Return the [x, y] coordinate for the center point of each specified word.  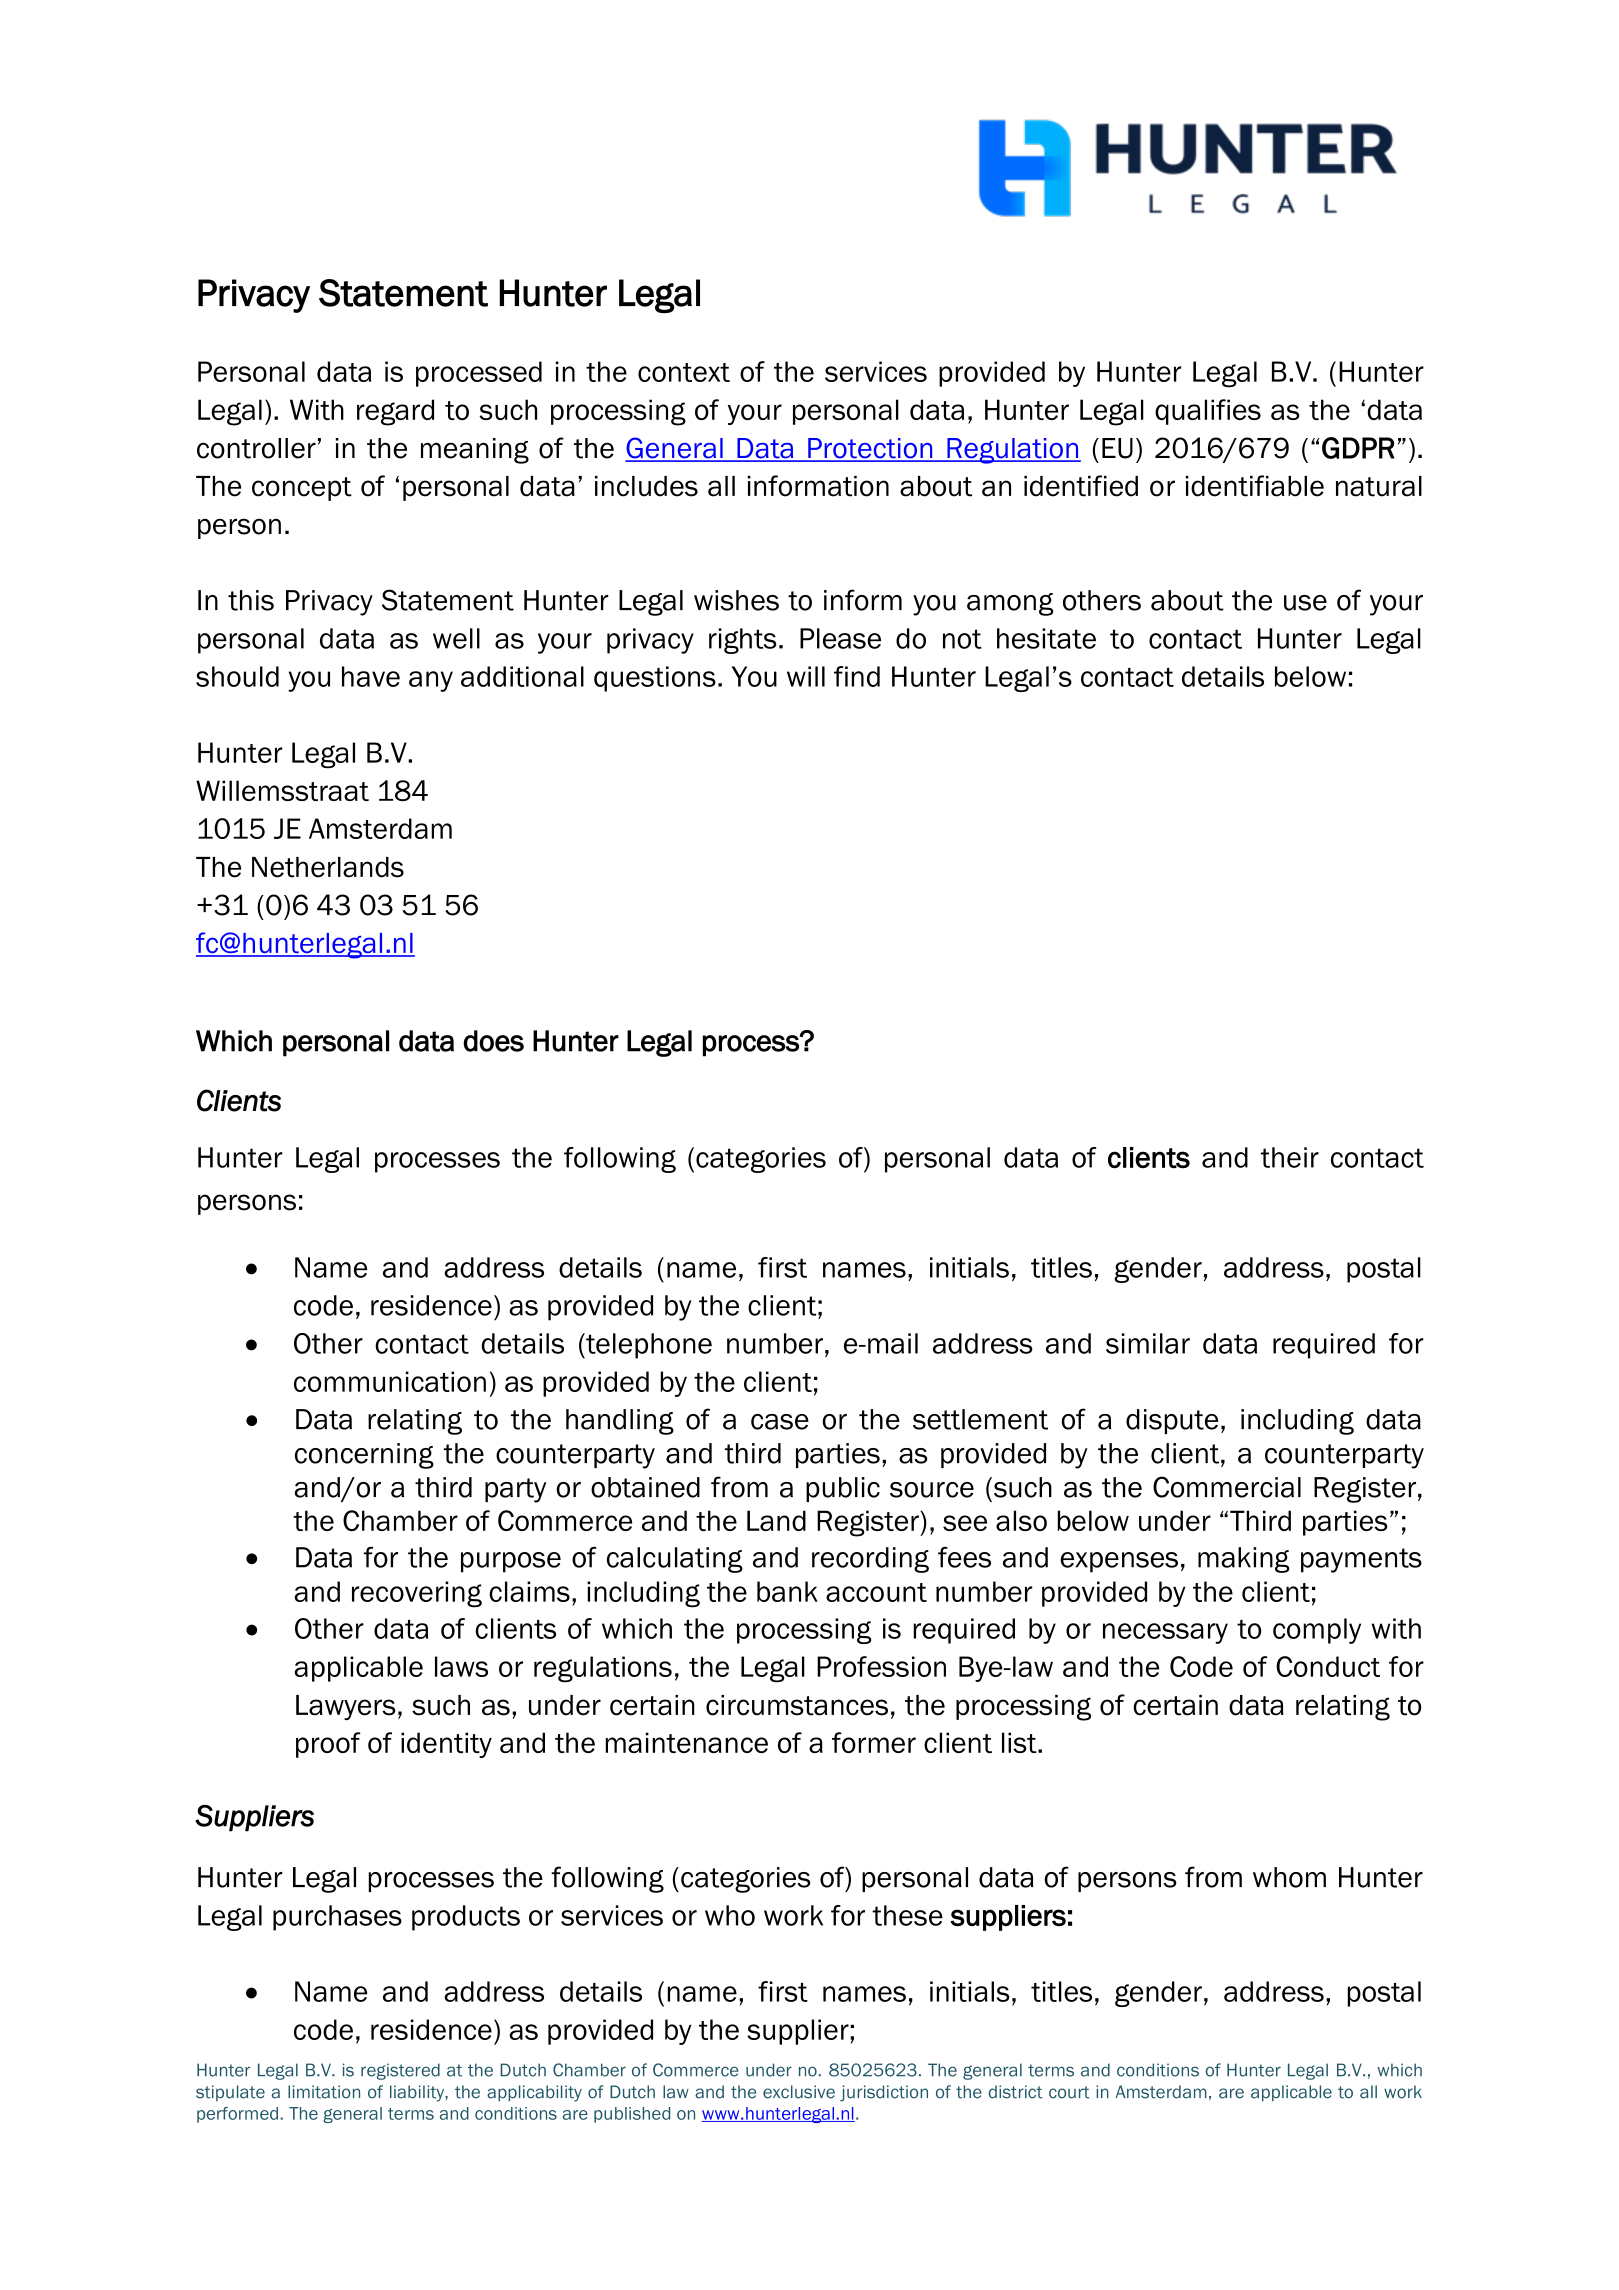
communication [390, 1381]
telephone [648, 1346]
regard [395, 412]
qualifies [1208, 412]
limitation [324, 2092]
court [1069, 2092]
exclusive [799, 2092]
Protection [870, 449]
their [1290, 1157]
